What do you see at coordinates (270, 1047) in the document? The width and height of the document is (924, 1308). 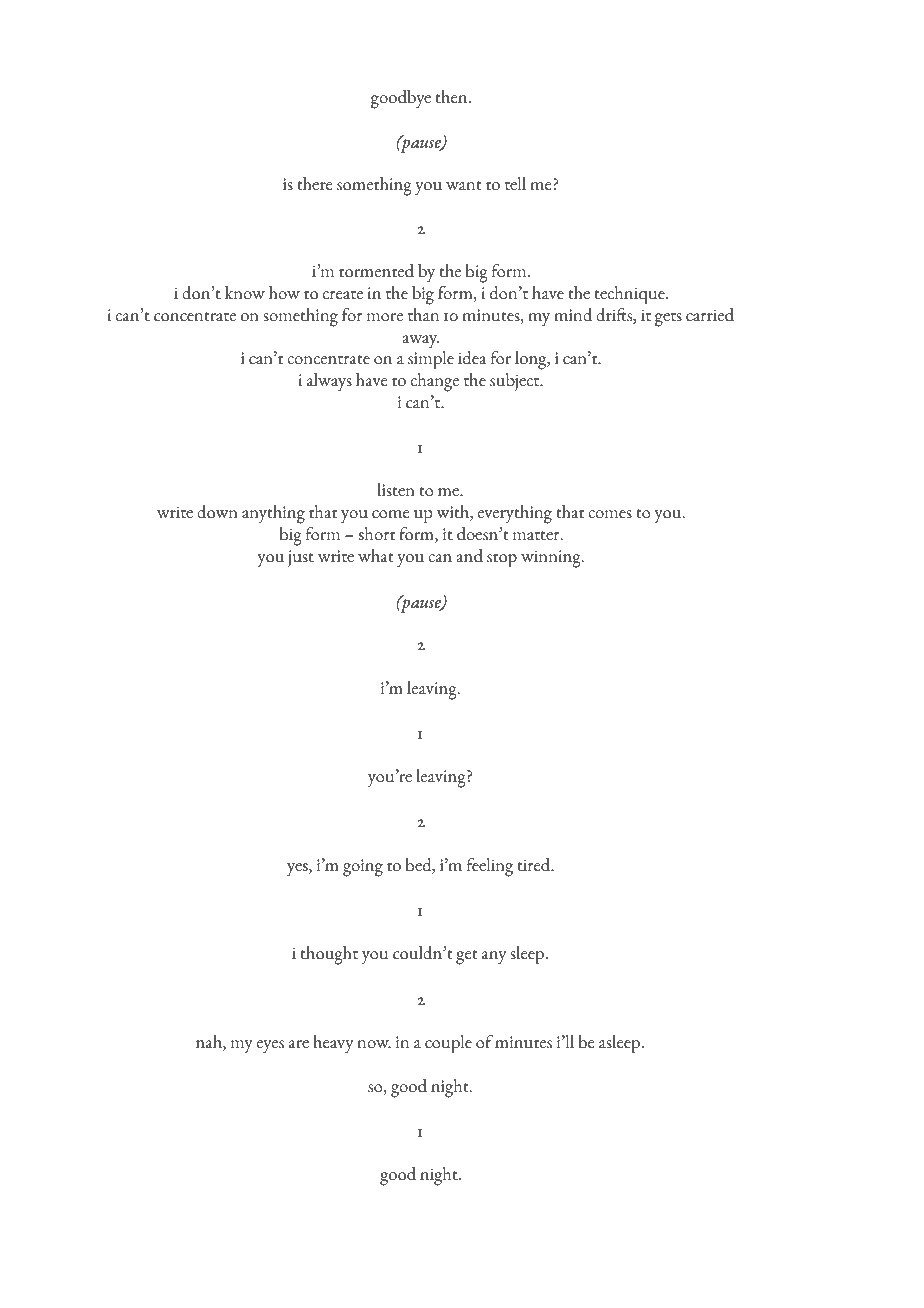 I see `eyes` at bounding box center [270, 1047].
